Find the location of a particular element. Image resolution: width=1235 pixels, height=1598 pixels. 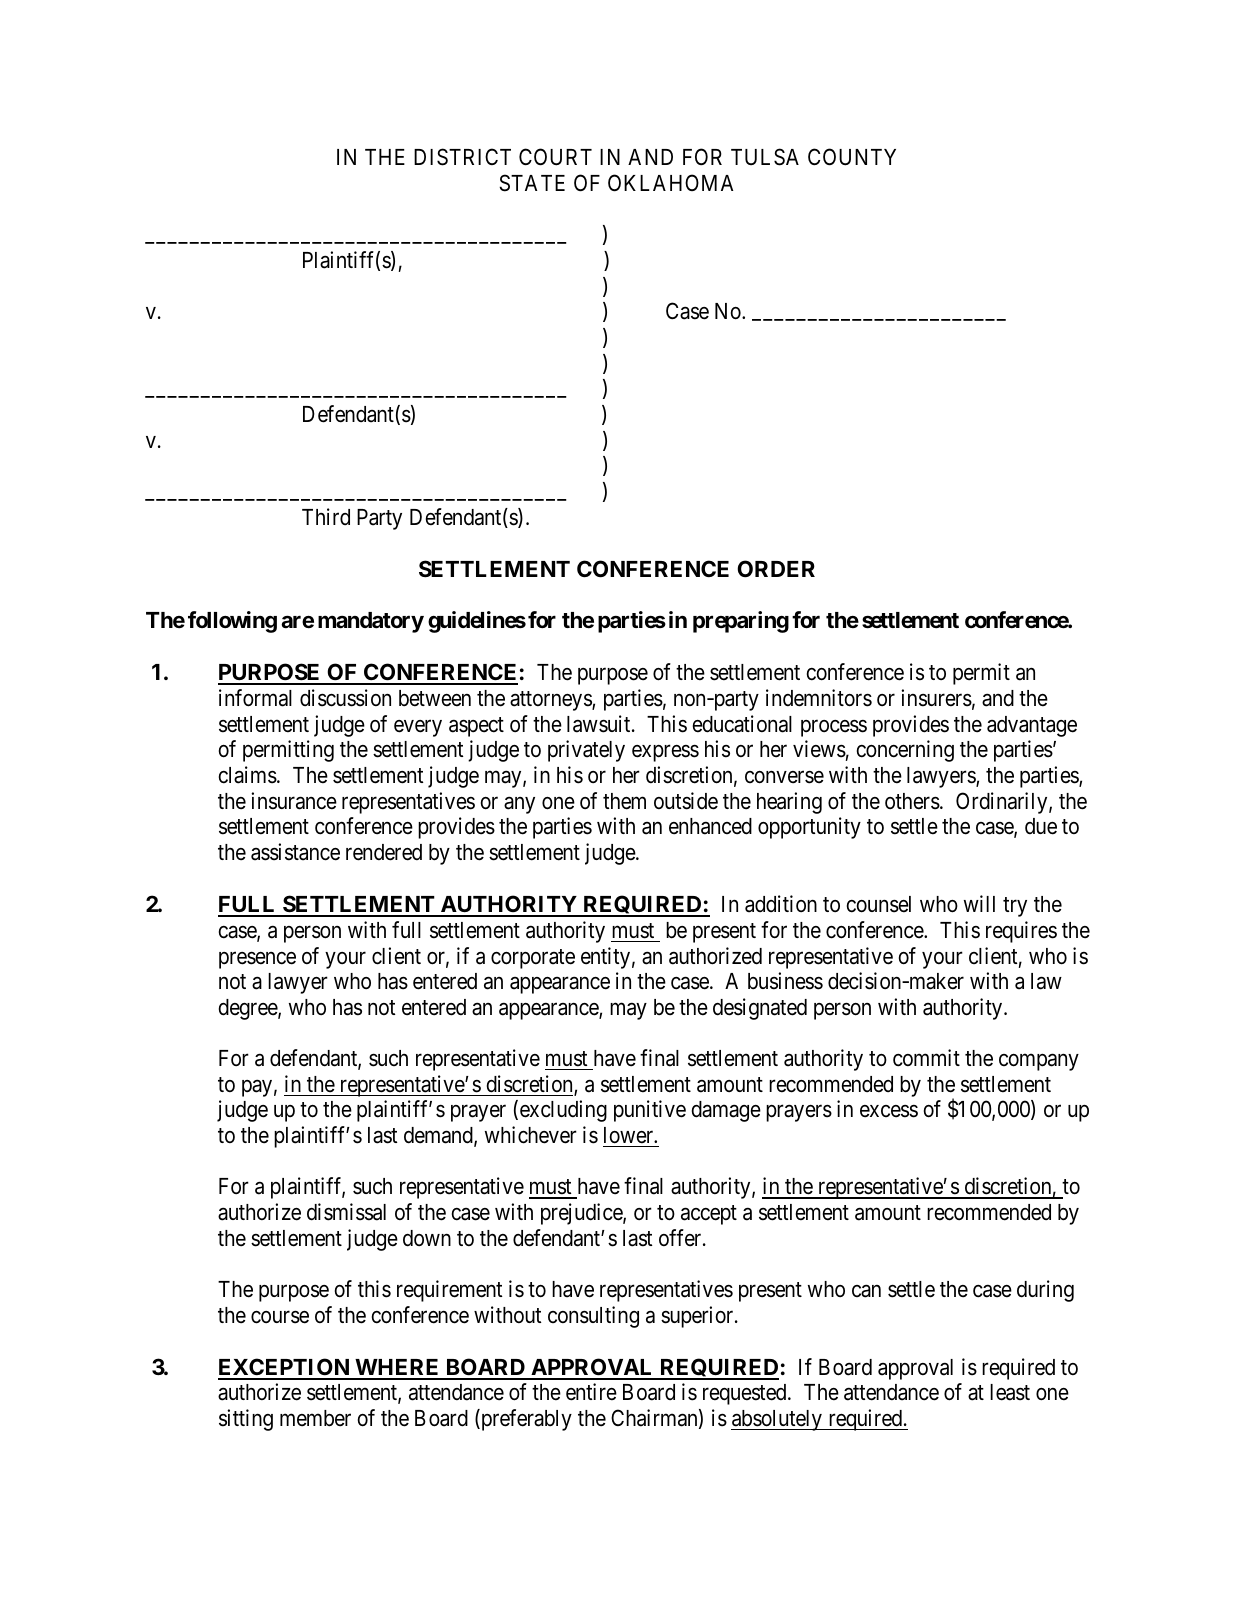

mandatory is located at coordinates (371, 622).
